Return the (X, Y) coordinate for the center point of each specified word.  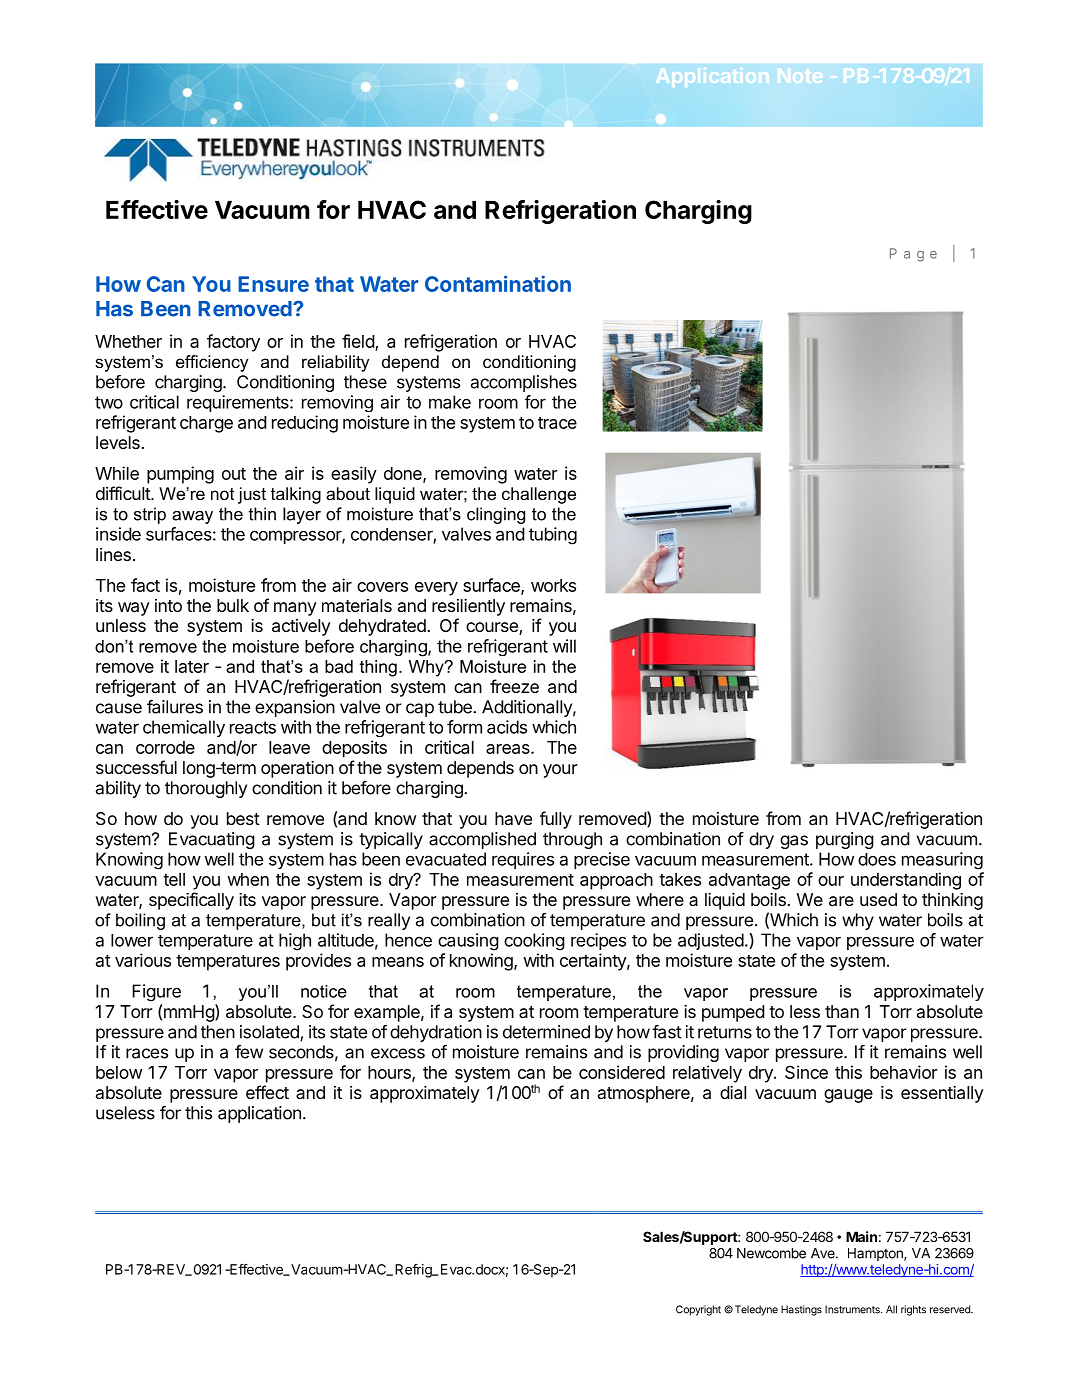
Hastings (801, 1310)
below (119, 1072)
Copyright (698, 1310)
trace (557, 423)
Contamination (498, 283)
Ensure (273, 284)
